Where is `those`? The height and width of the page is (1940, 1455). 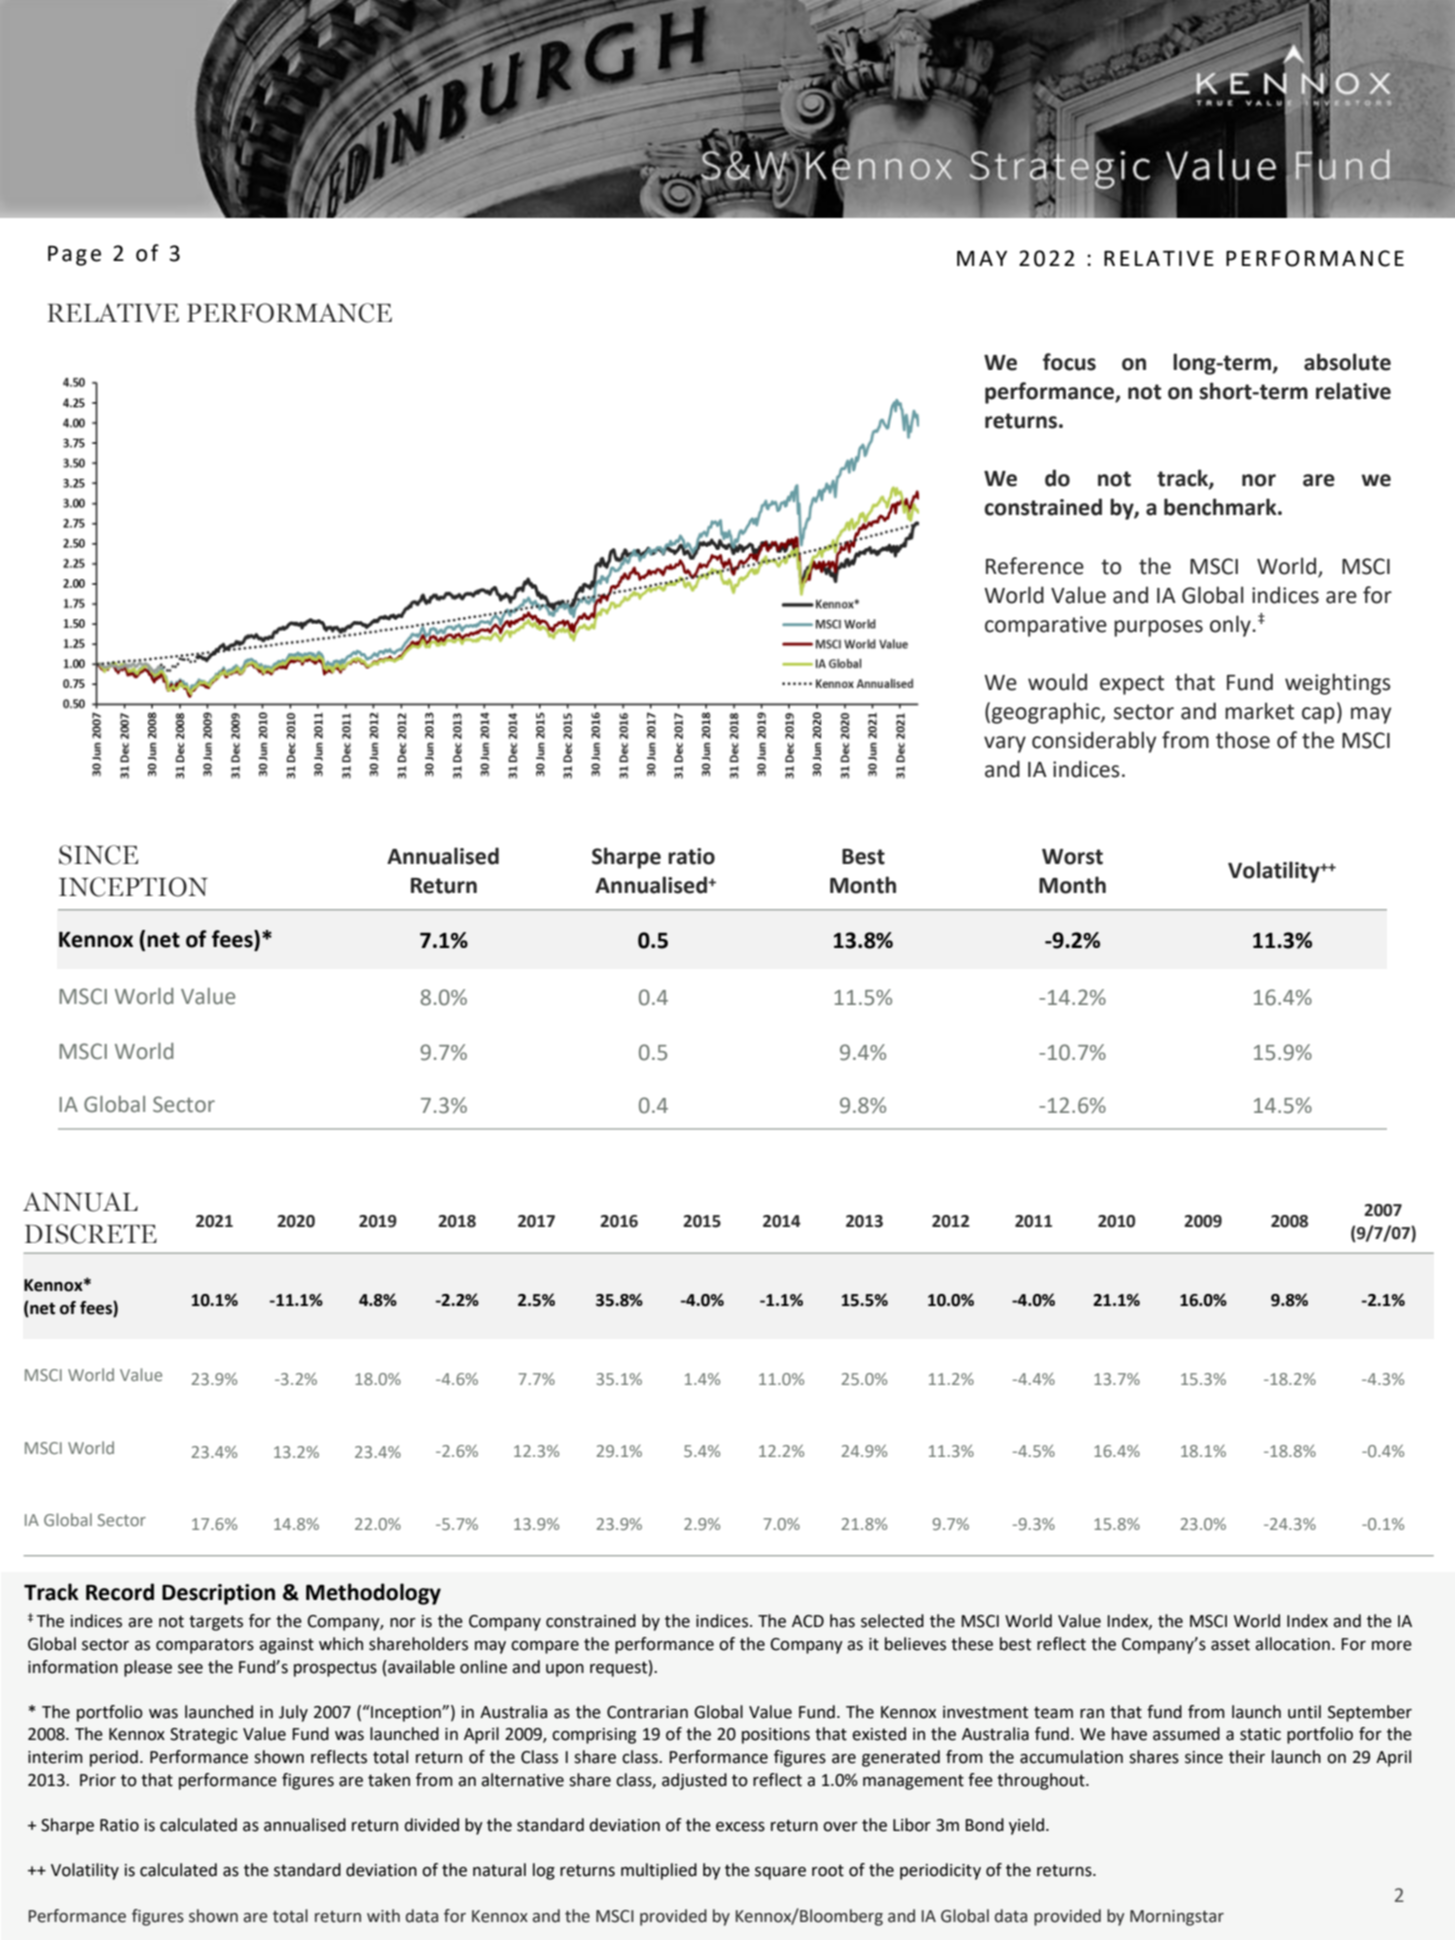 those is located at coordinates (1243, 740).
